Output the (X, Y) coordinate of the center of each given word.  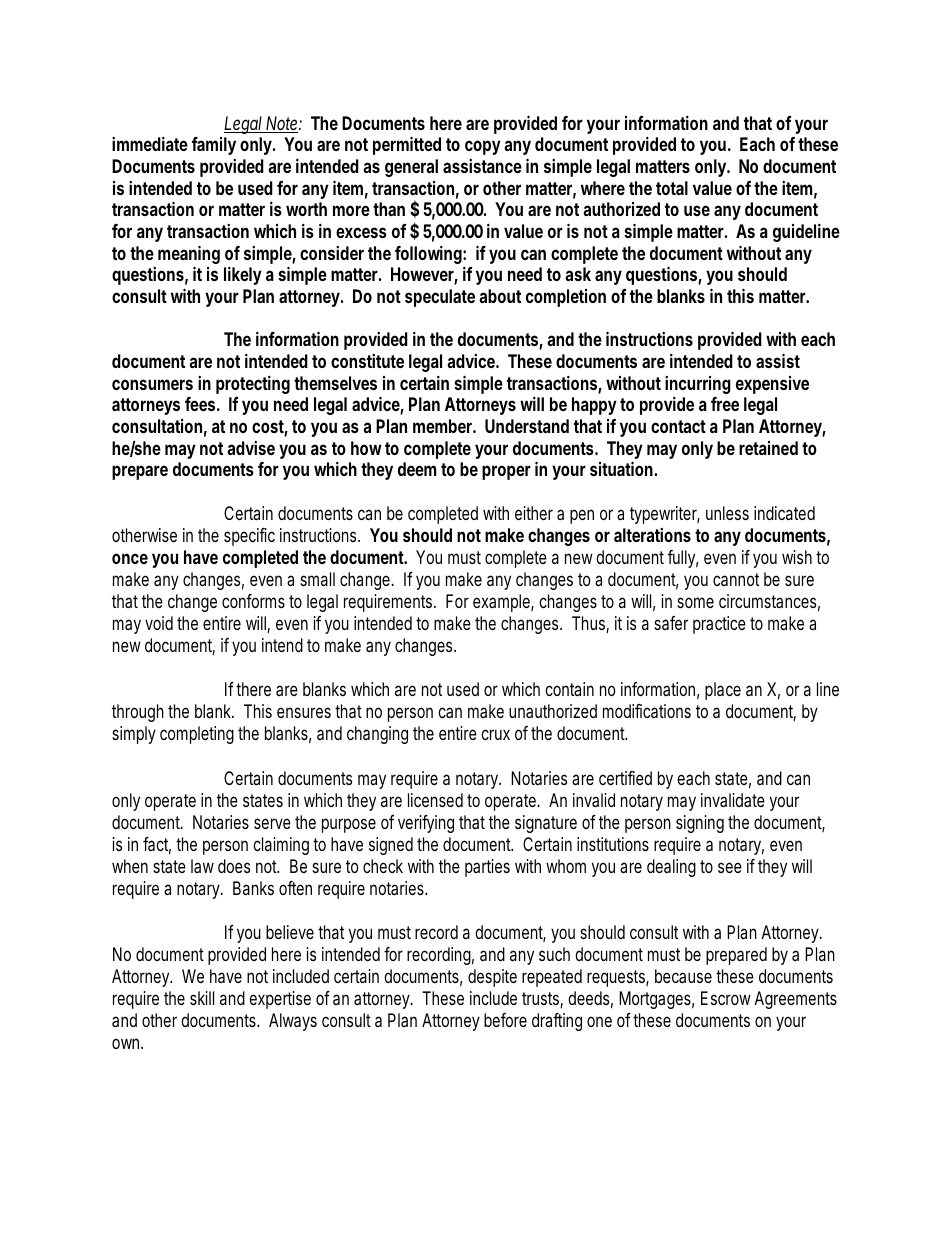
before (505, 1020)
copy (483, 147)
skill (202, 998)
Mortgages (656, 1000)
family (214, 146)
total (672, 188)
